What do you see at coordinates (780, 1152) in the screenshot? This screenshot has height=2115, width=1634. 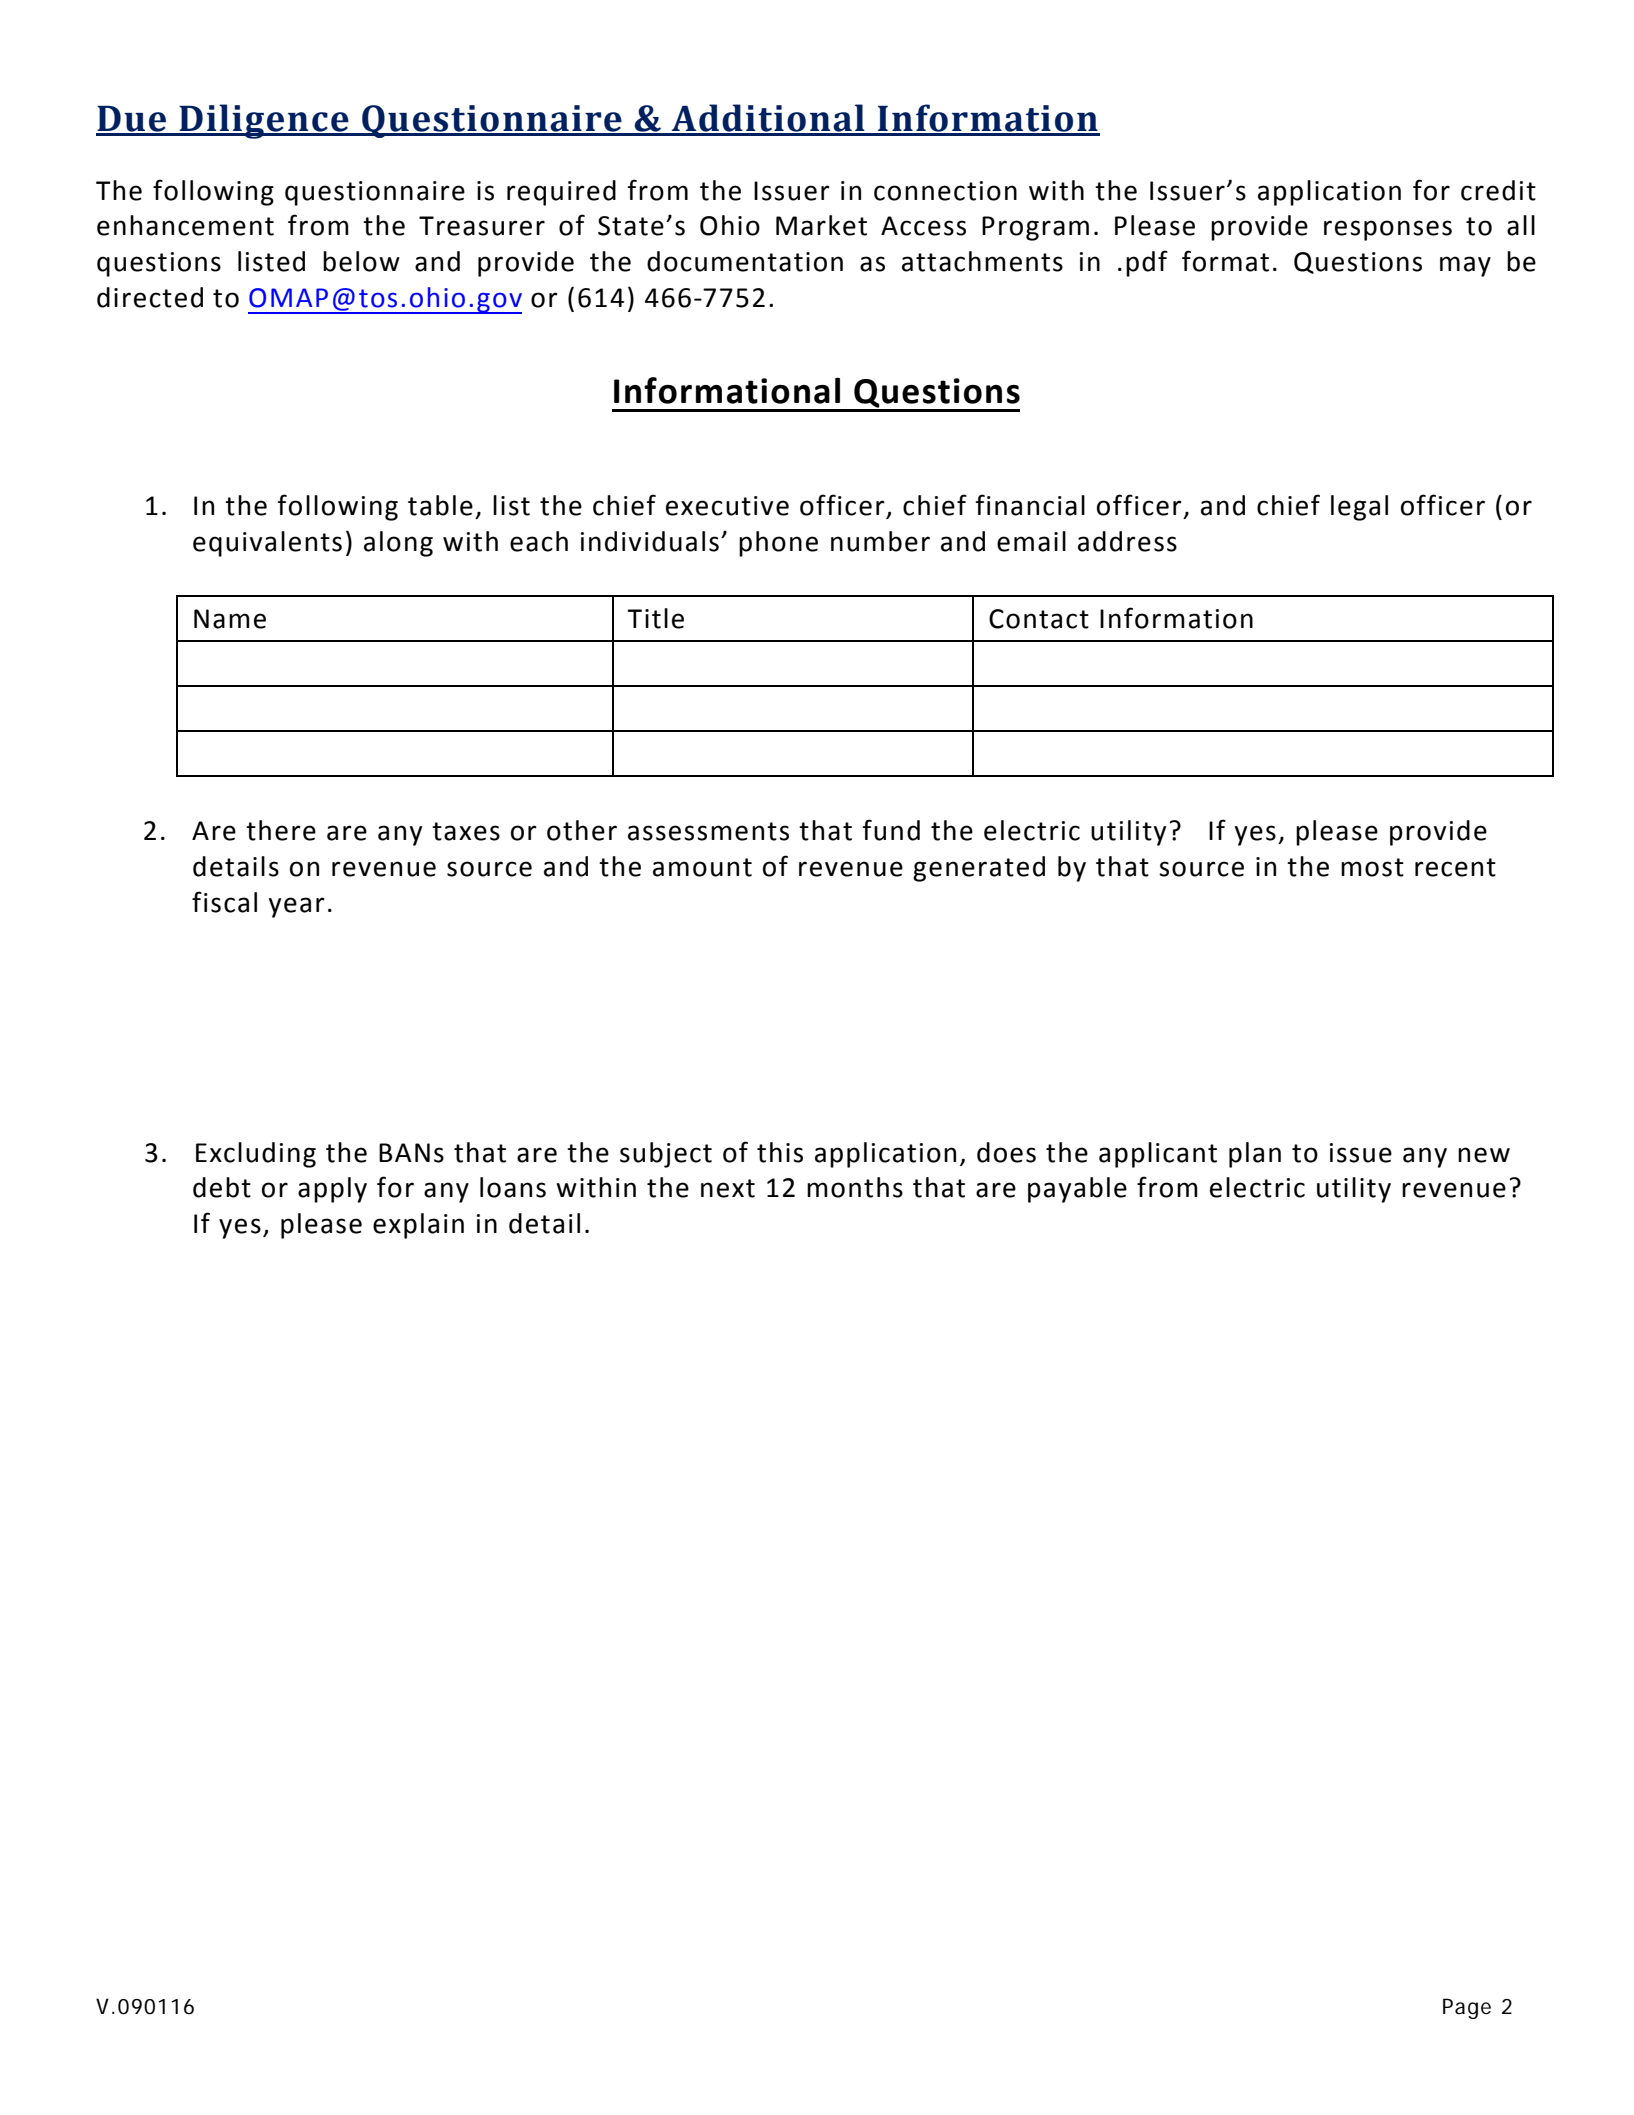 I see `this` at bounding box center [780, 1152].
